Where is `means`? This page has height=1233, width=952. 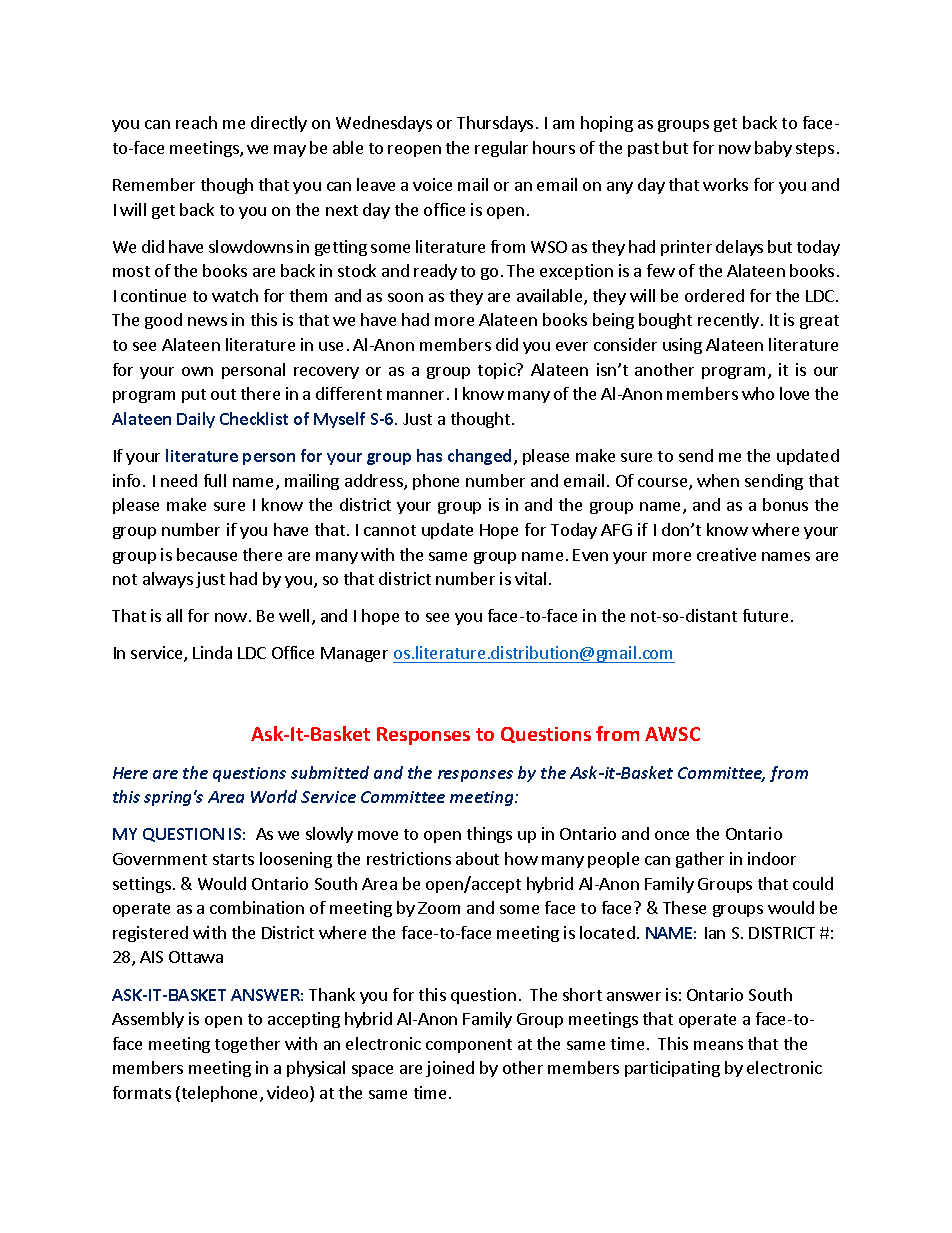
means is located at coordinates (718, 1045).
